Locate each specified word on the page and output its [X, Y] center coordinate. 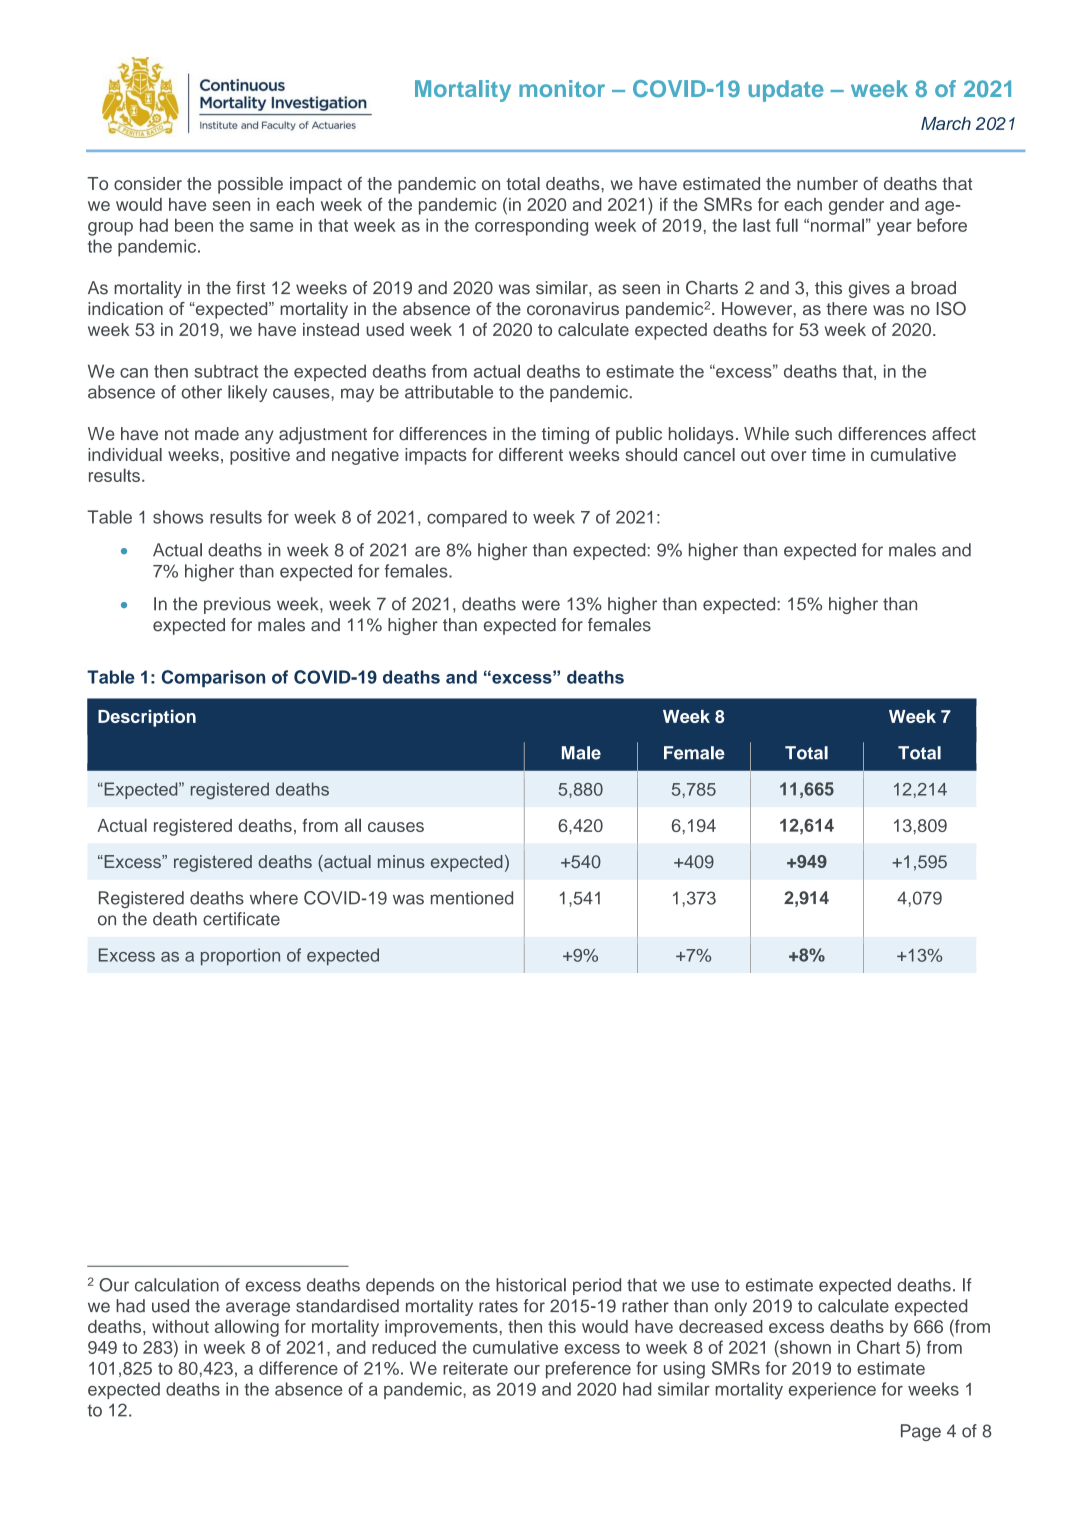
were [541, 605]
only [730, 1307]
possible [250, 185]
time [829, 454]
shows [178, 517]
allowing [247, 1328]
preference [588, 1370]
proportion [240, 956]
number [827, 183]
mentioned [472, 898]
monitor [562, 88]
